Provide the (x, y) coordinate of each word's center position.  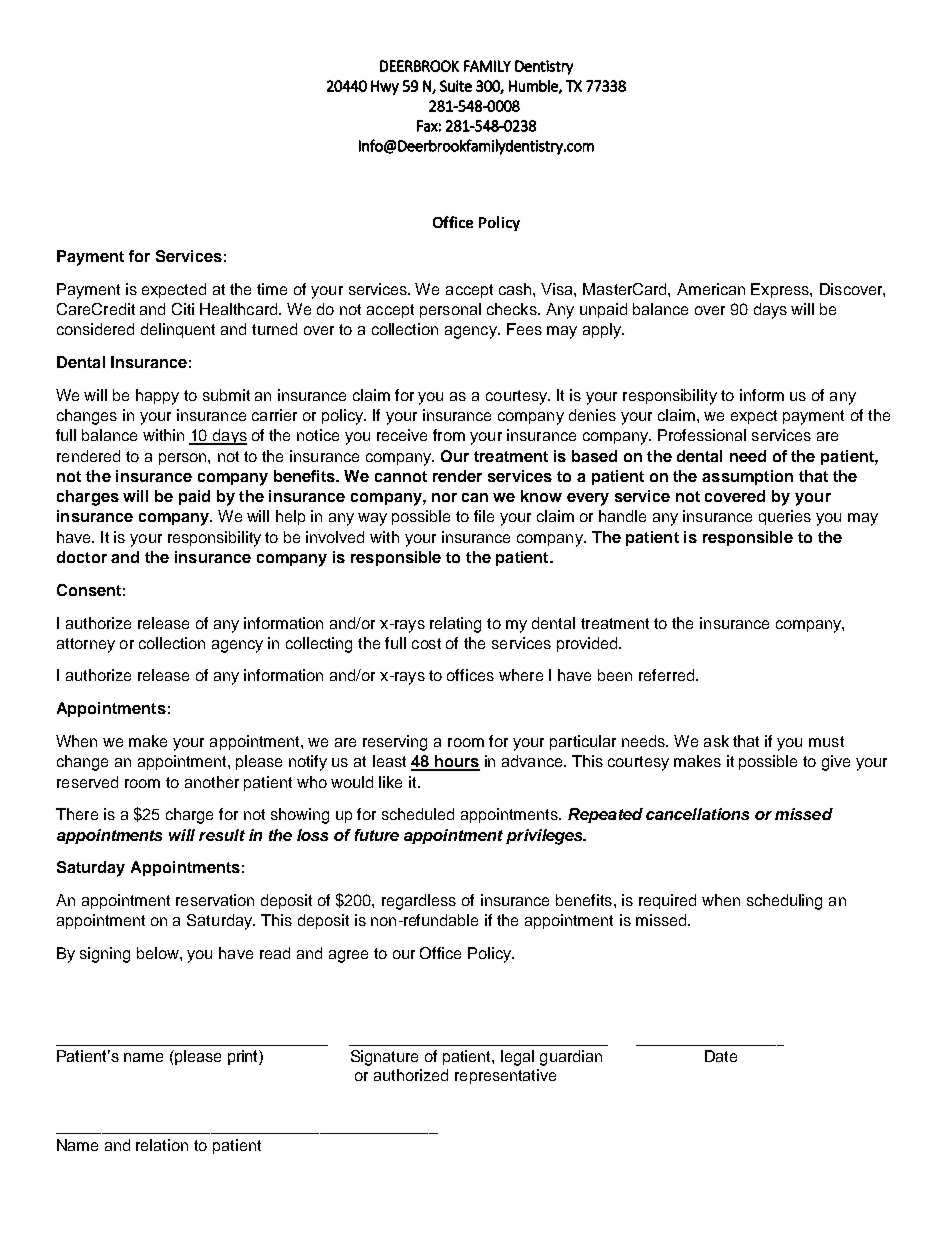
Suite (456, 86)
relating (455, 625)
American (711, 289)
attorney (86, 645)
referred (668, 675)
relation (162, 1145)
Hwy (385, 87)
